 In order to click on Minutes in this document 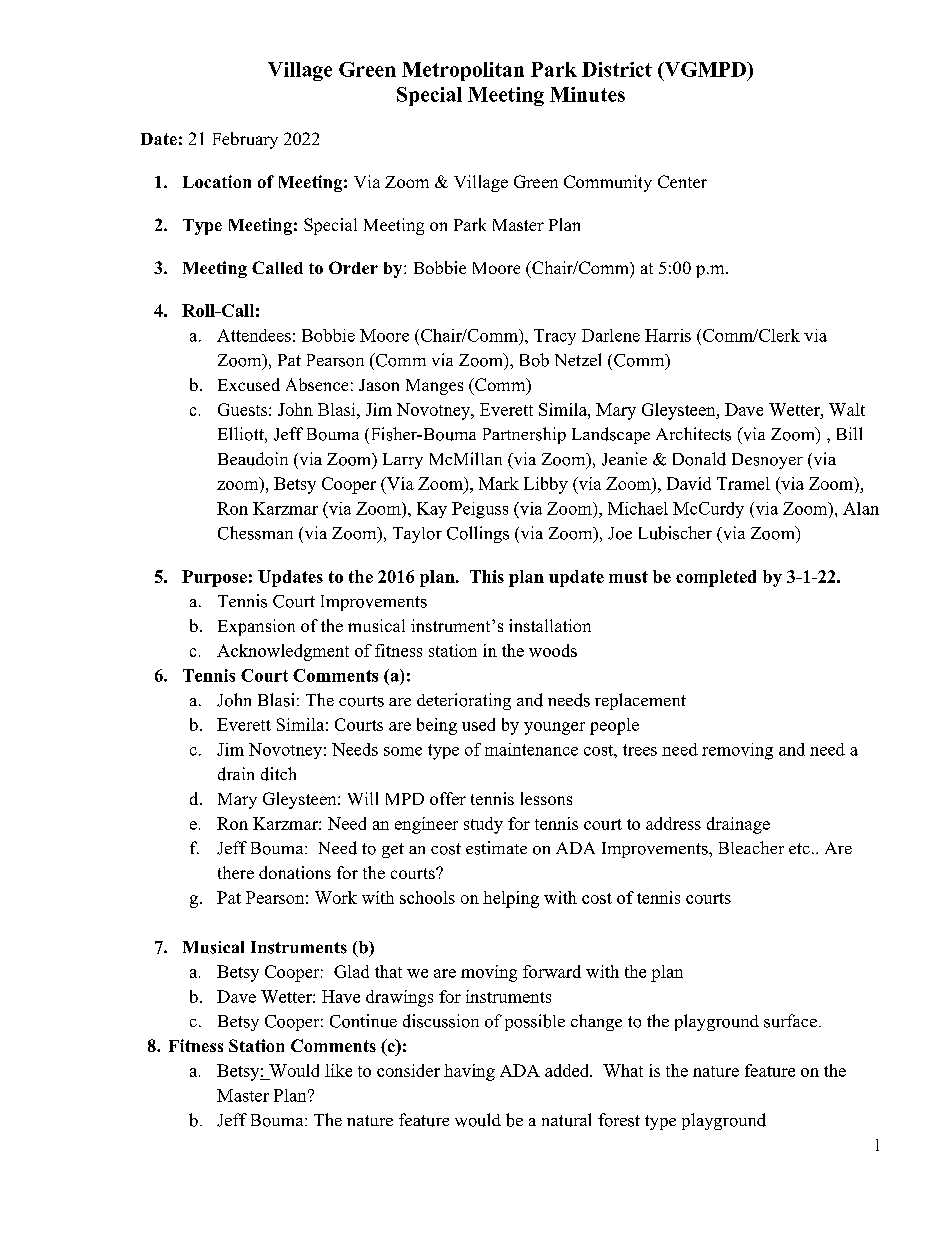, I will do `click(587, 94)`.
